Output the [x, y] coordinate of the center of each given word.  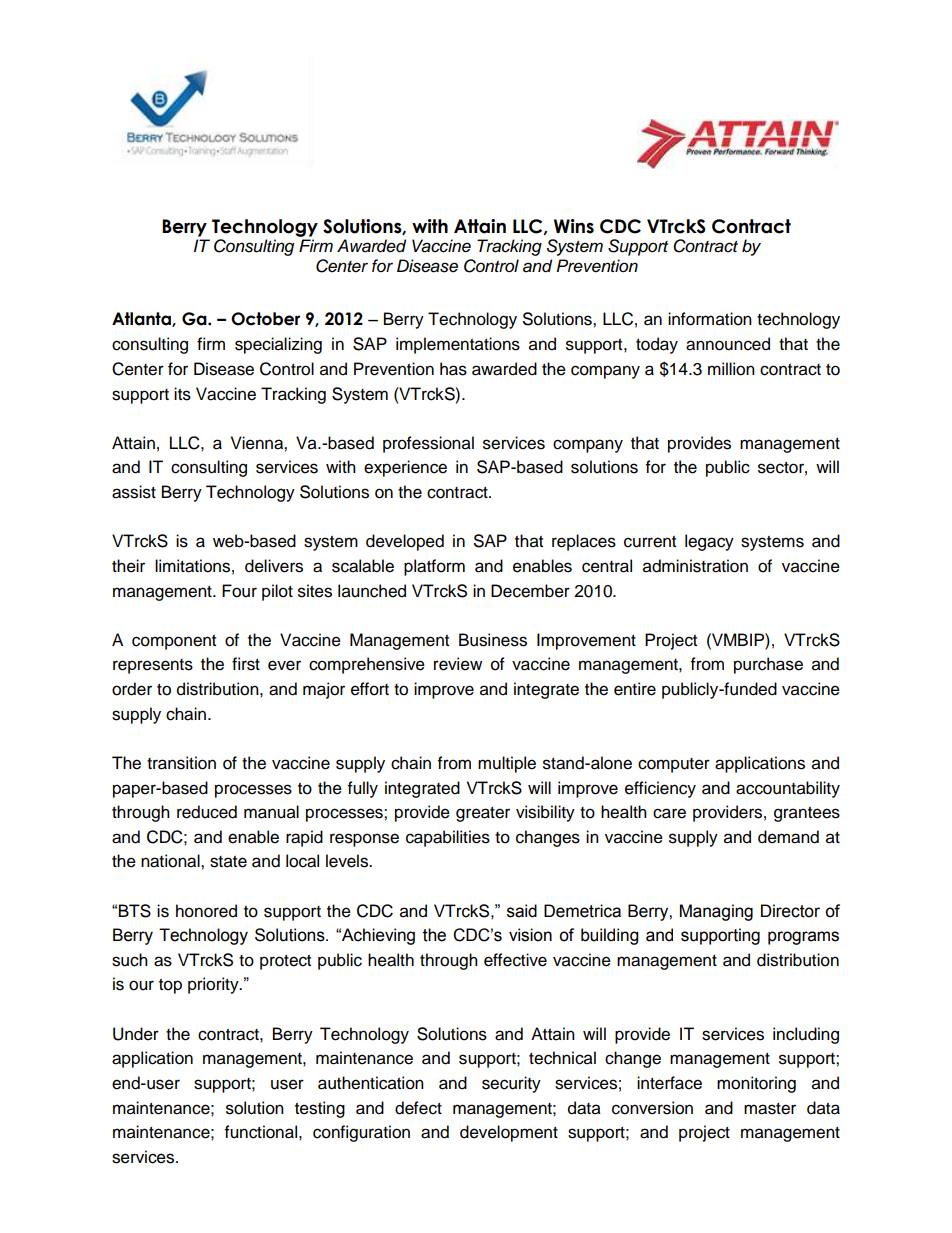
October [265, 319]
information [710, 319]
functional [261, 1132]
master [770, 1109]
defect [418, 1108]
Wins [574, 226]
